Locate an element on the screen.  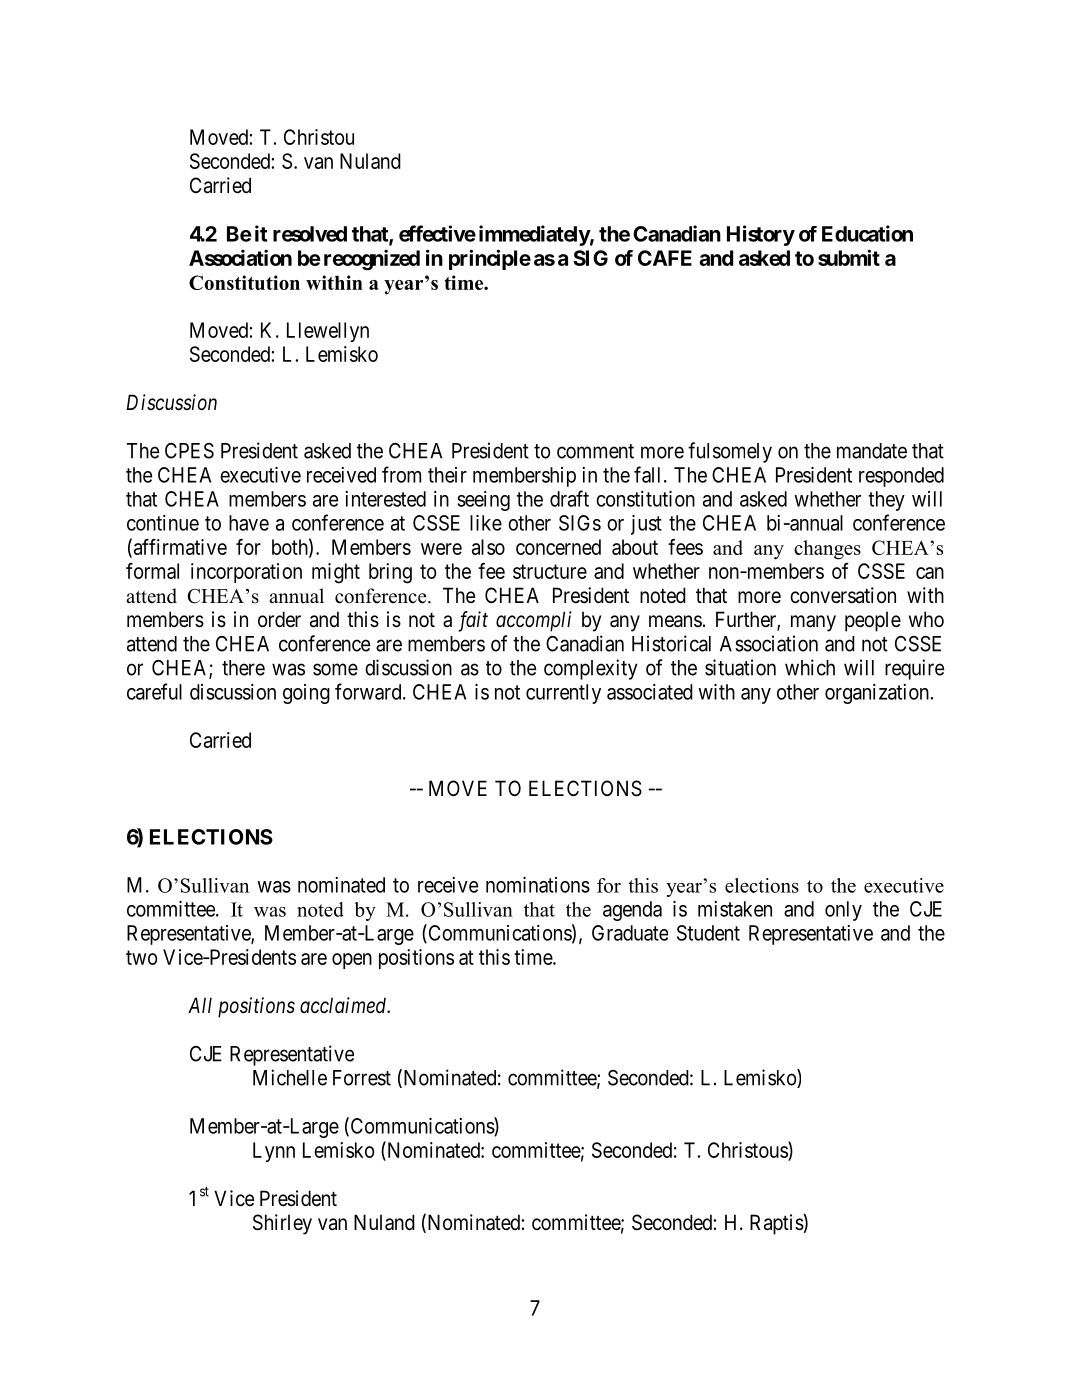
submit is located at coordinates (849, 257).
